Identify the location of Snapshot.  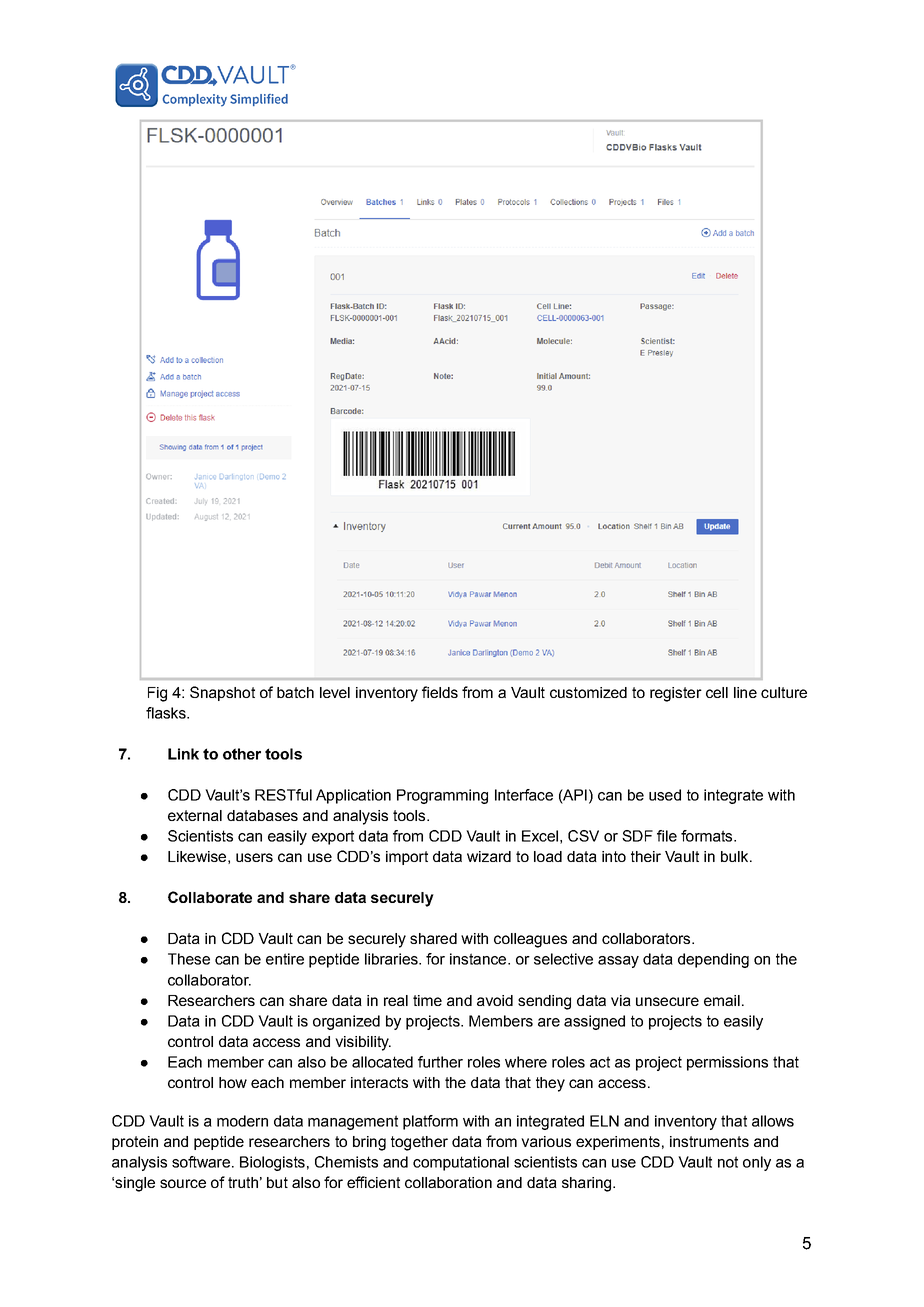
(222, 693).
